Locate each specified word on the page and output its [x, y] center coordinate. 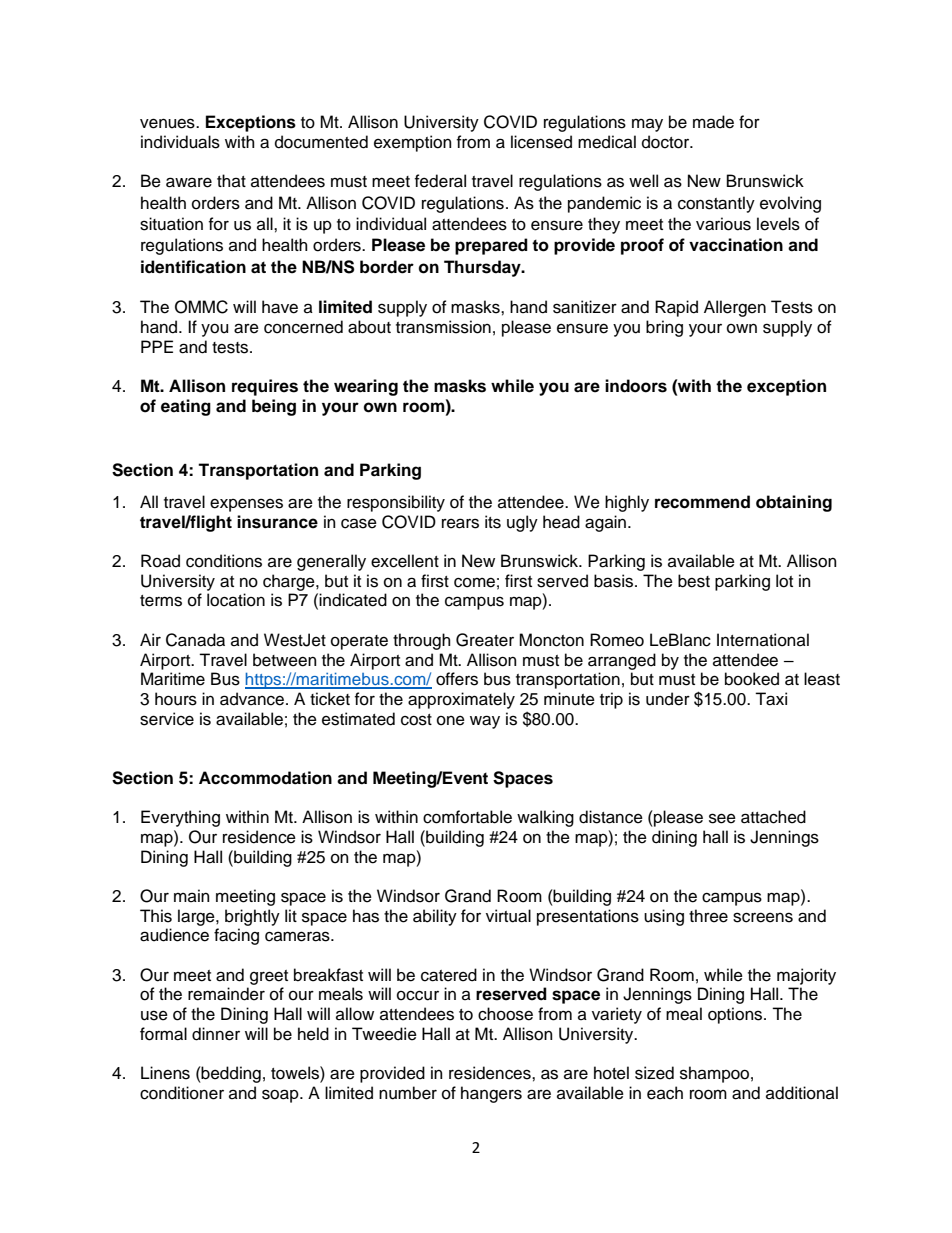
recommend [702, 502]
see [722, 818]
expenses [246, 505]
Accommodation [265, 778]
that [231, 180]
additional [802, 1093]
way [485, 722]
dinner [216, 1034]
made [713, 122]
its [493, 522]
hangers [491, 1094]
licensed [541, 142]
